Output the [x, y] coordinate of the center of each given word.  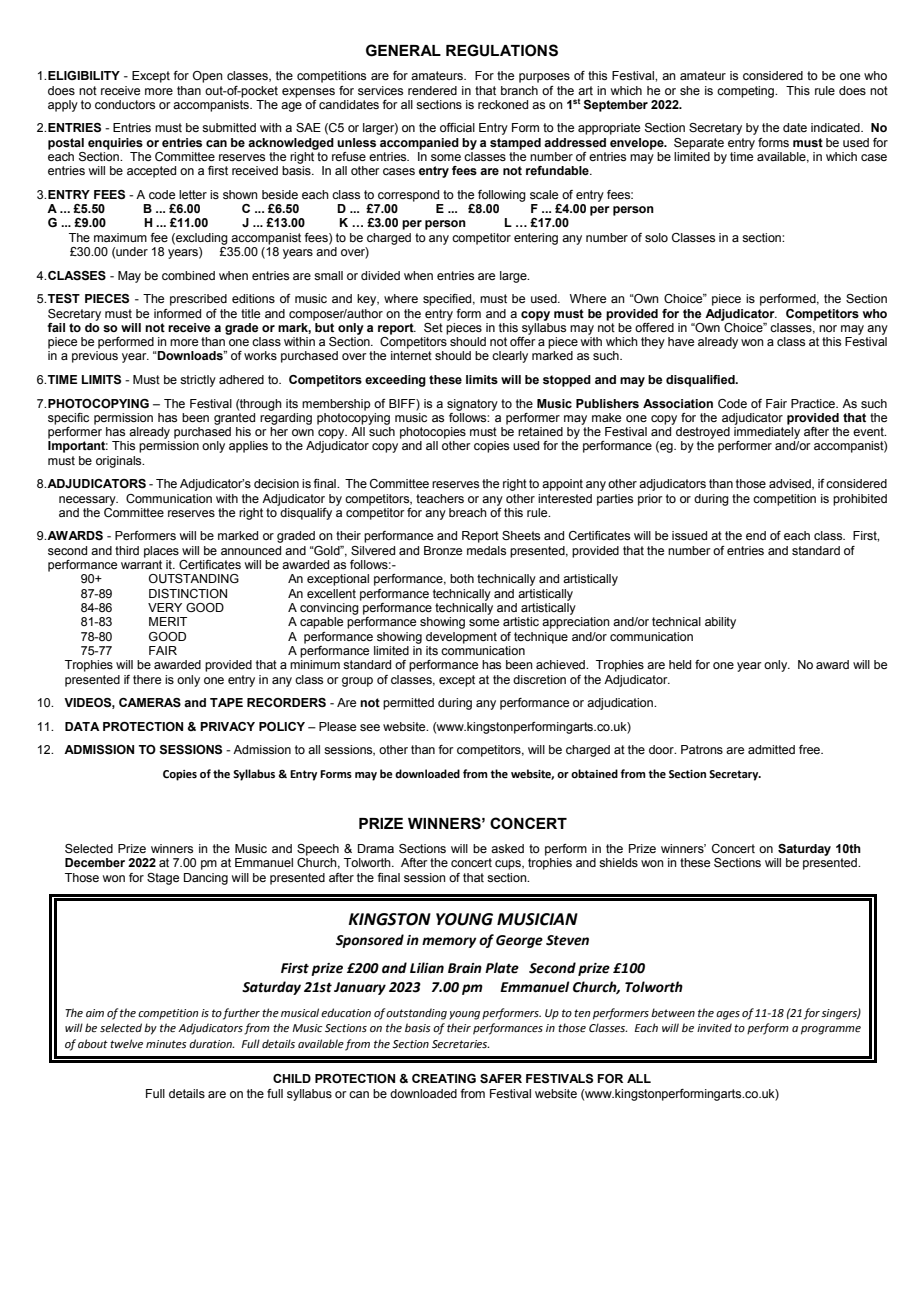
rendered [432, 90]
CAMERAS [150, 702]
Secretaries [460, 1044]
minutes [166, 1044]
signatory [472, 405]
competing [747, 92]
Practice [814, 403]
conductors [125, 104]
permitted [408, 704]
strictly [198, 381]
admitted [771, 749]
